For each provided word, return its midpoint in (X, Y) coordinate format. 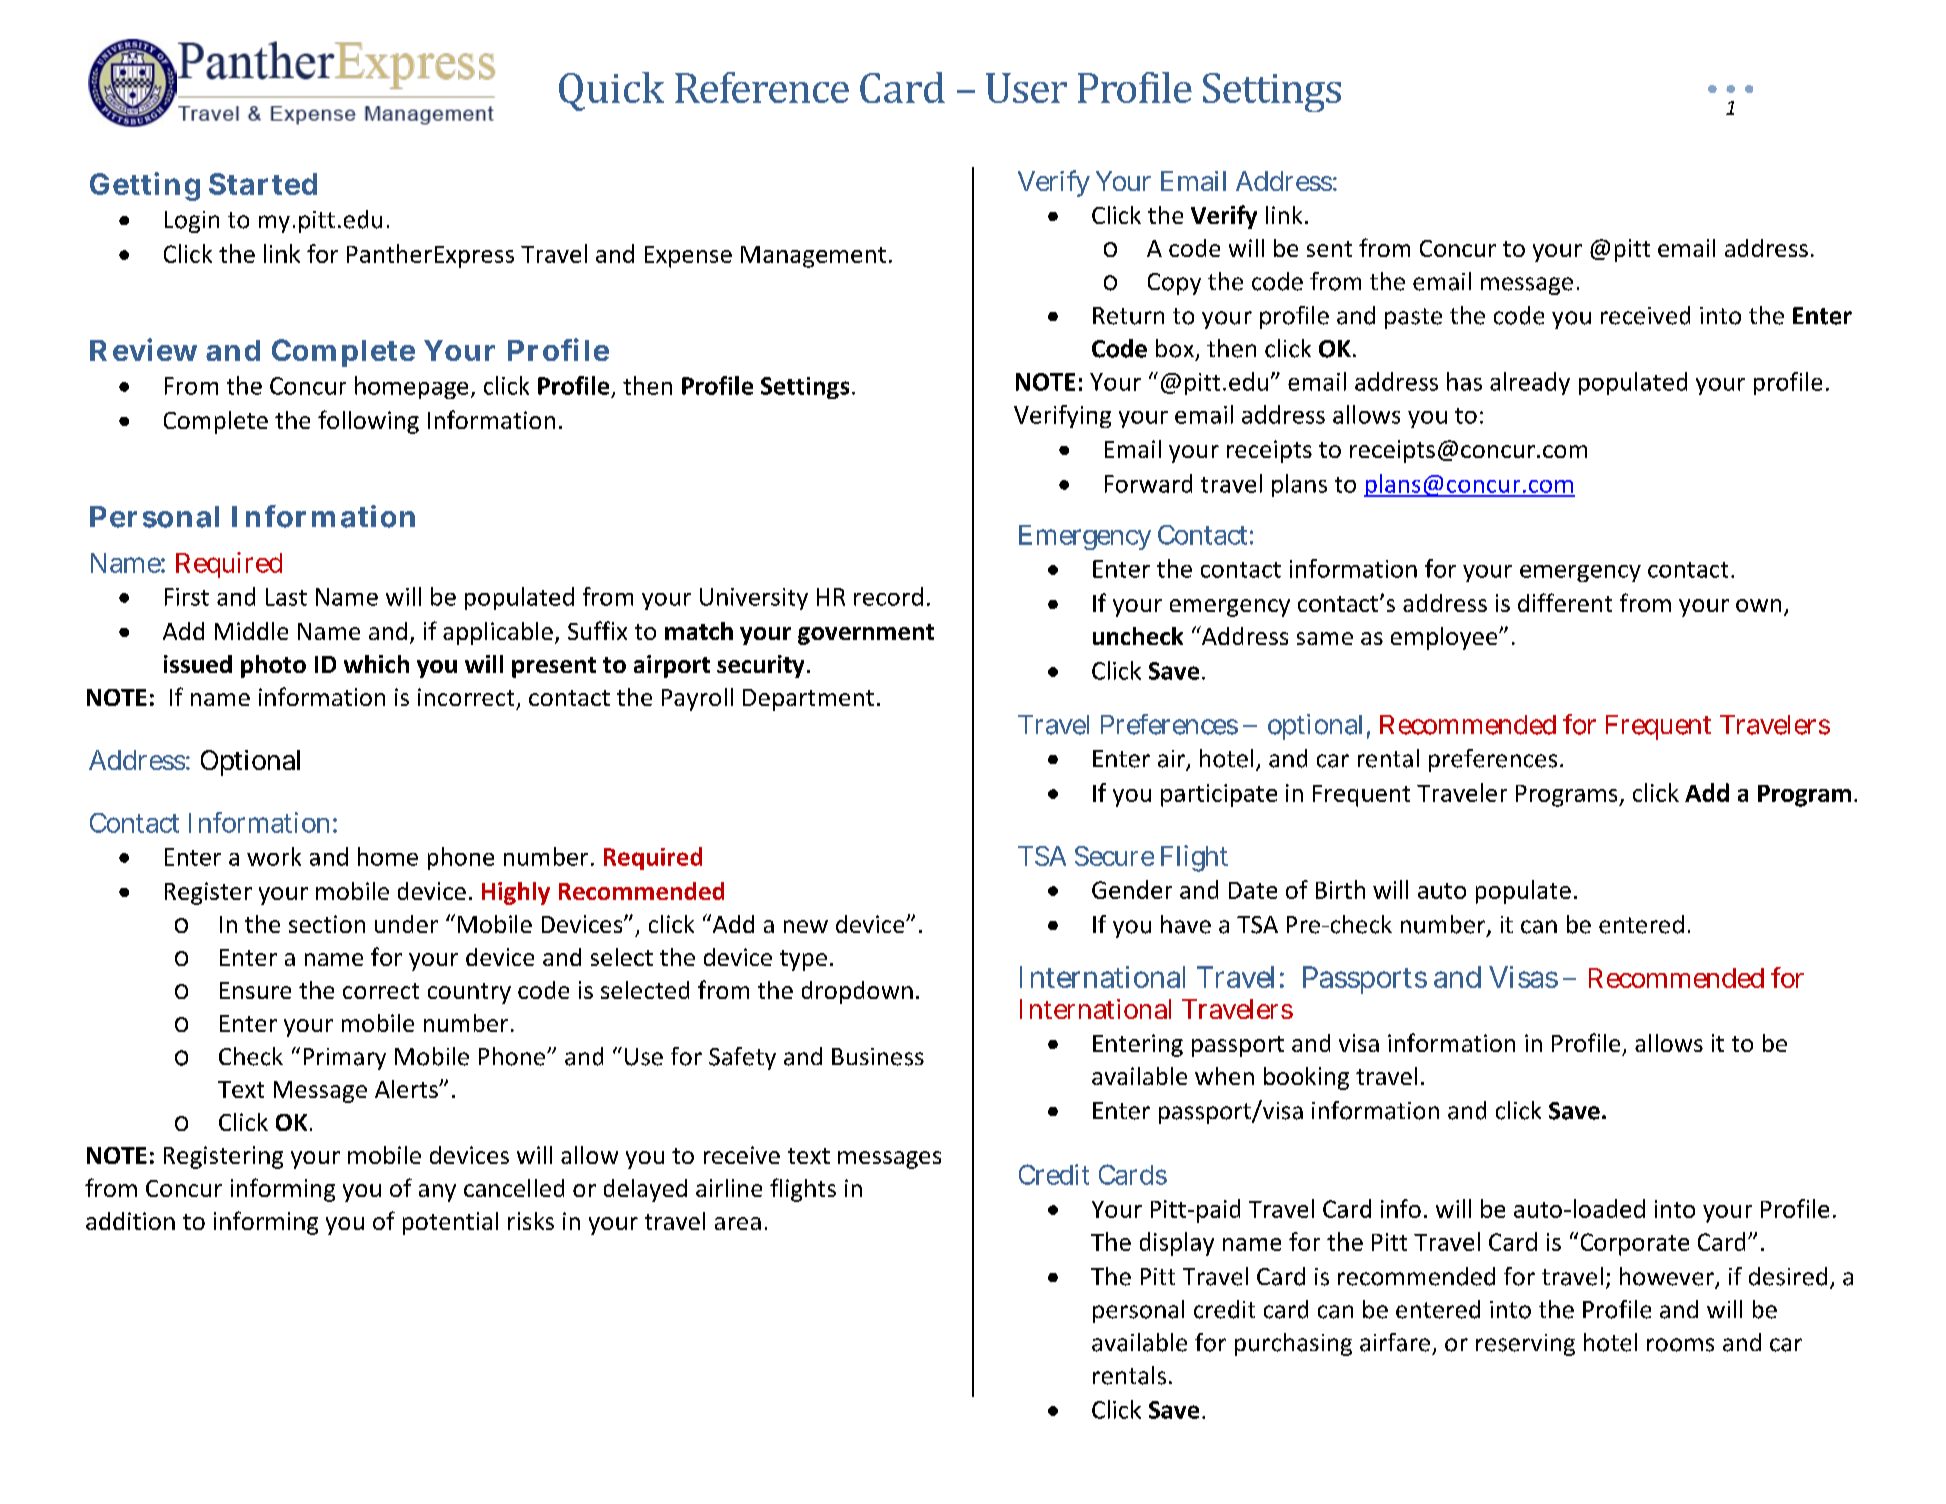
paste (1413, 318)
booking (1306, 1078)
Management (813, 257)
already (1530, 383)
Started (263, 184)
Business (878, 1057)
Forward (1148, 483)
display (1177, 1244)
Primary (345, 1059)
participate (1219, 795)
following (368, 422)
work (274, 856)
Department (808, 700)
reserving (1525, 1345)
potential (450, 1223)
